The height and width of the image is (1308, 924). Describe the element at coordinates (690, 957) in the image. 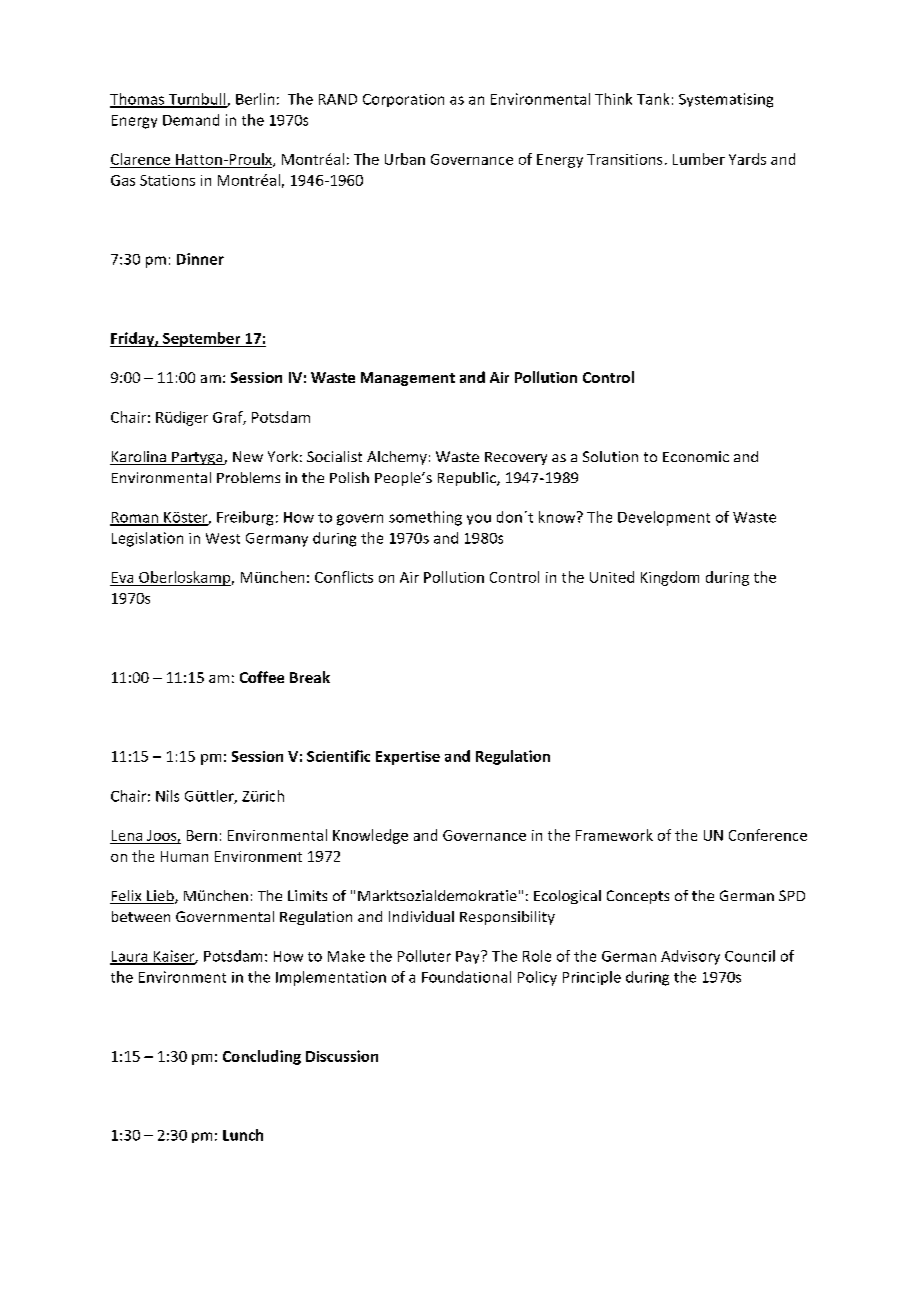

I see `Advisory` at that location.
